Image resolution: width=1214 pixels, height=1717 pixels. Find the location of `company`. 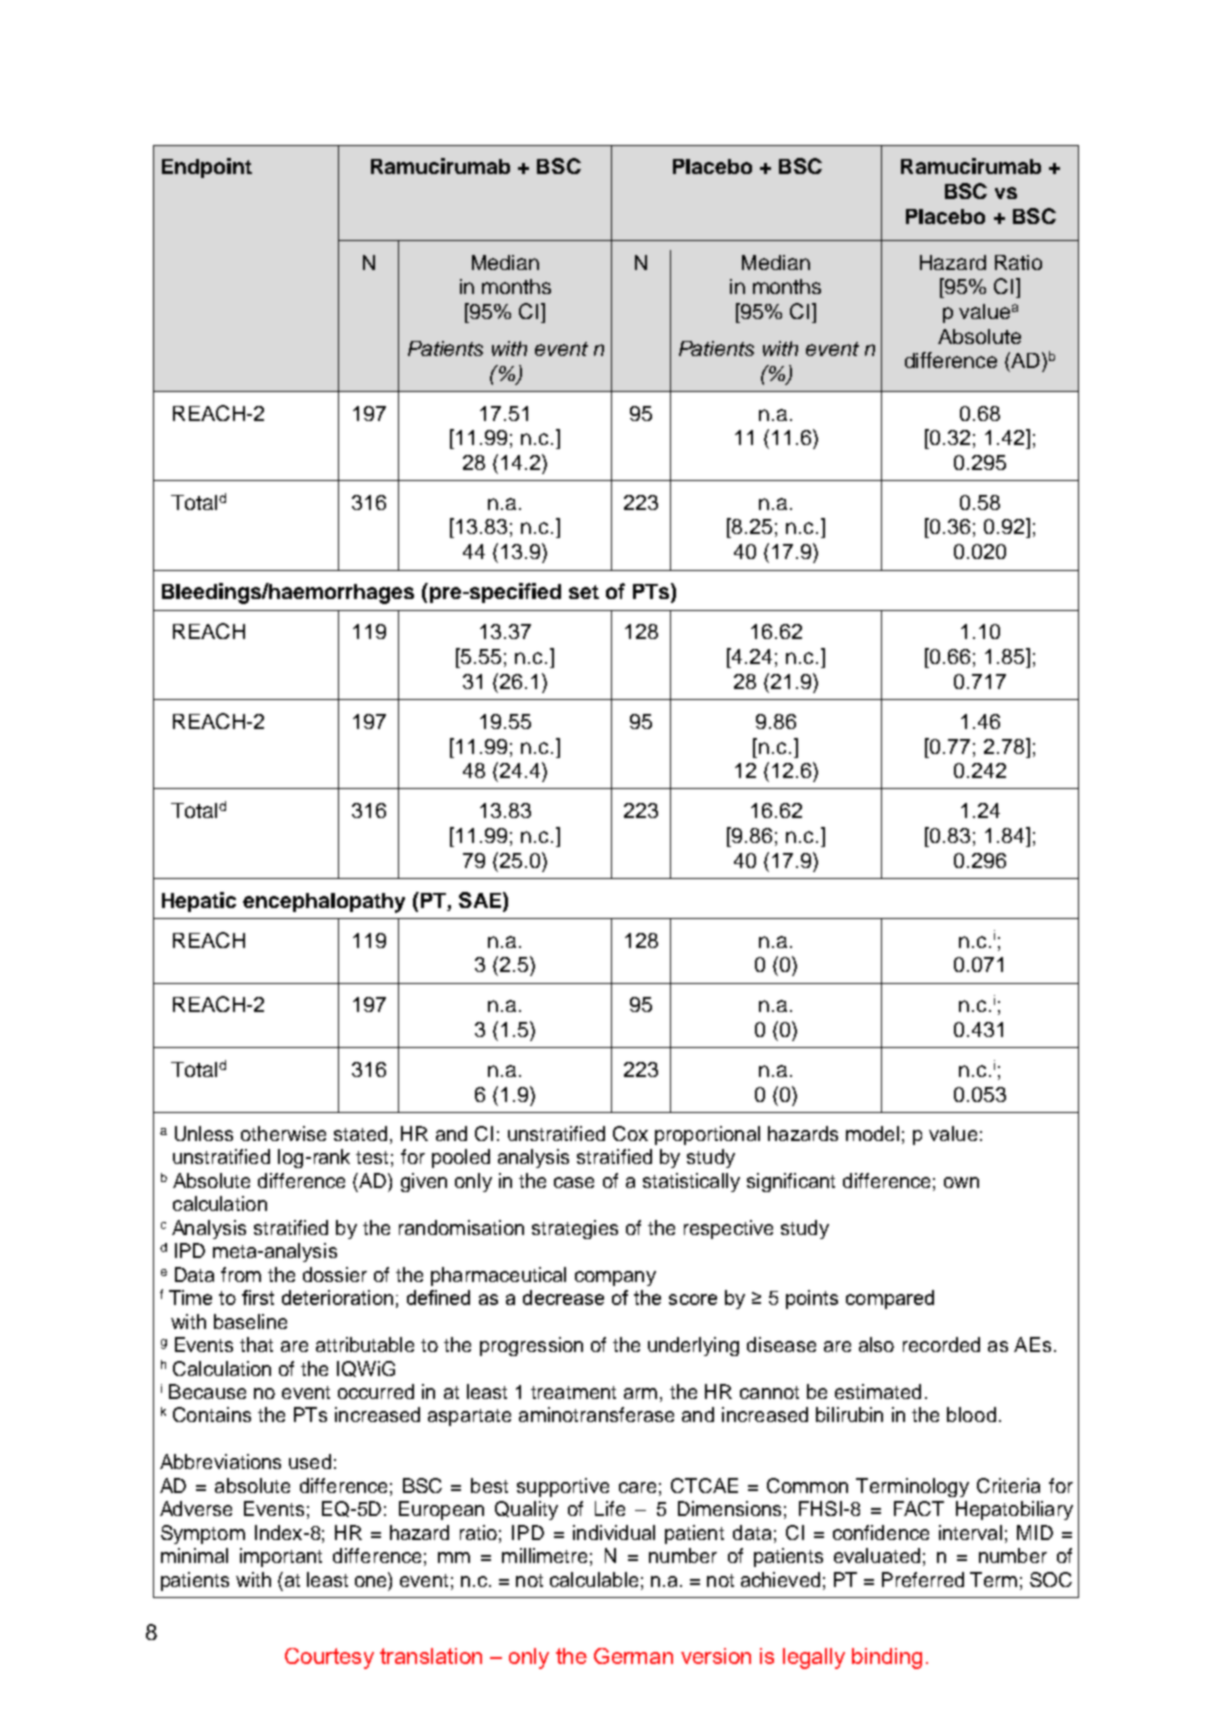

company is located at coordinates (615, 1278).
